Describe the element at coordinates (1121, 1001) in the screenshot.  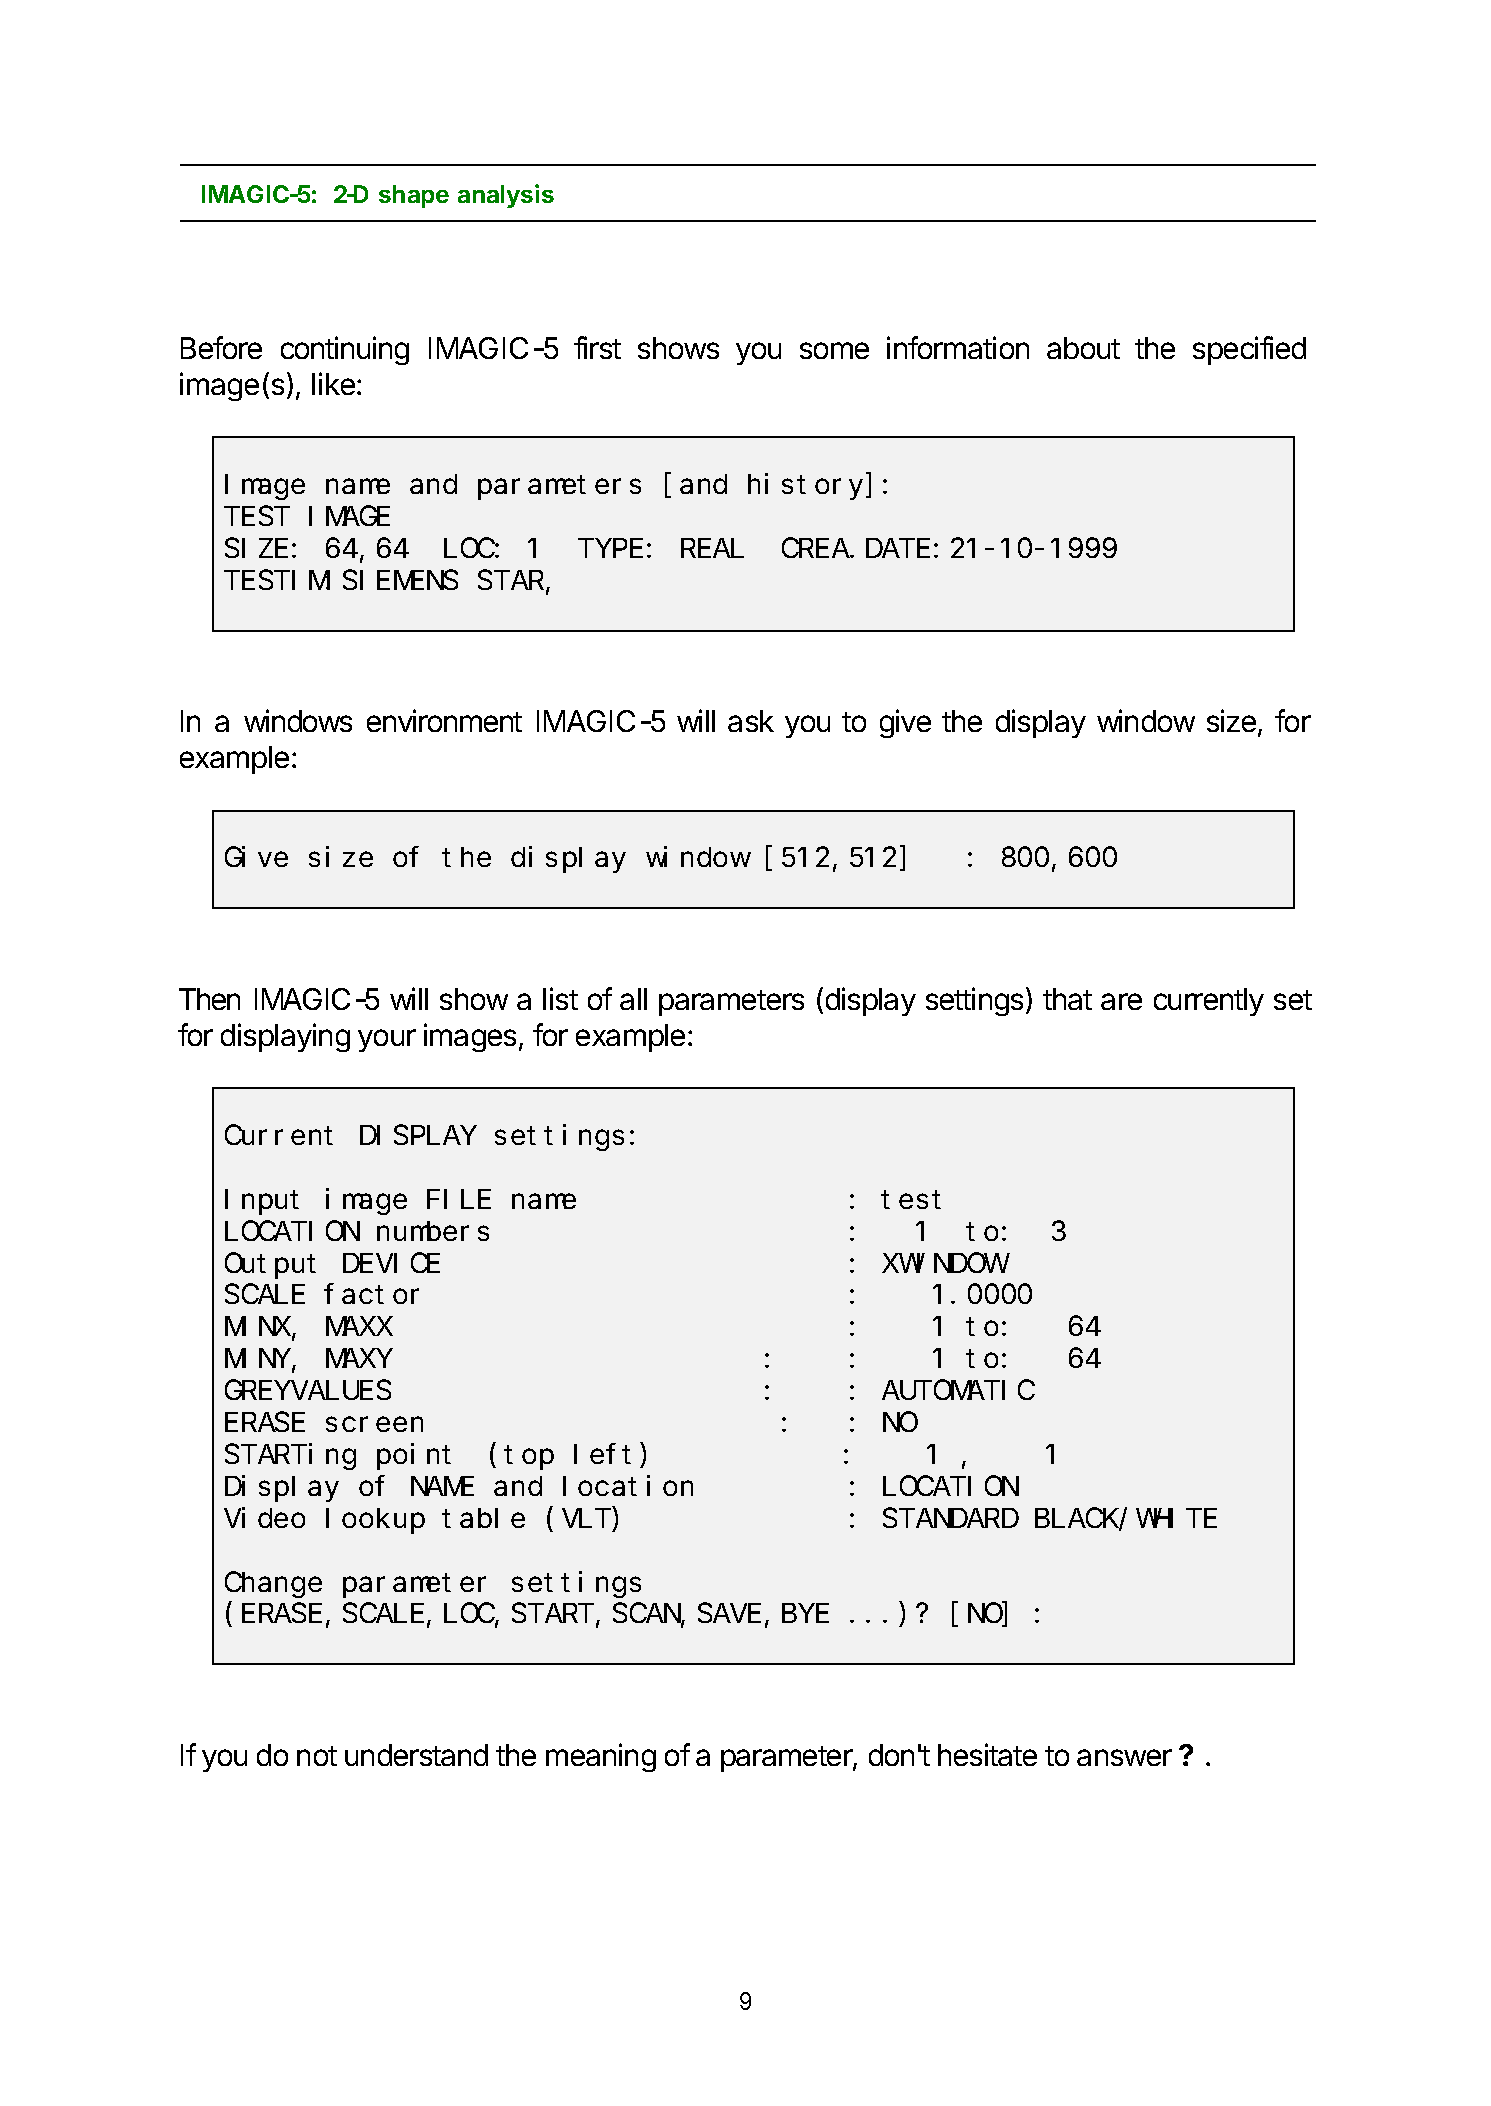
I see `are` at that location.
